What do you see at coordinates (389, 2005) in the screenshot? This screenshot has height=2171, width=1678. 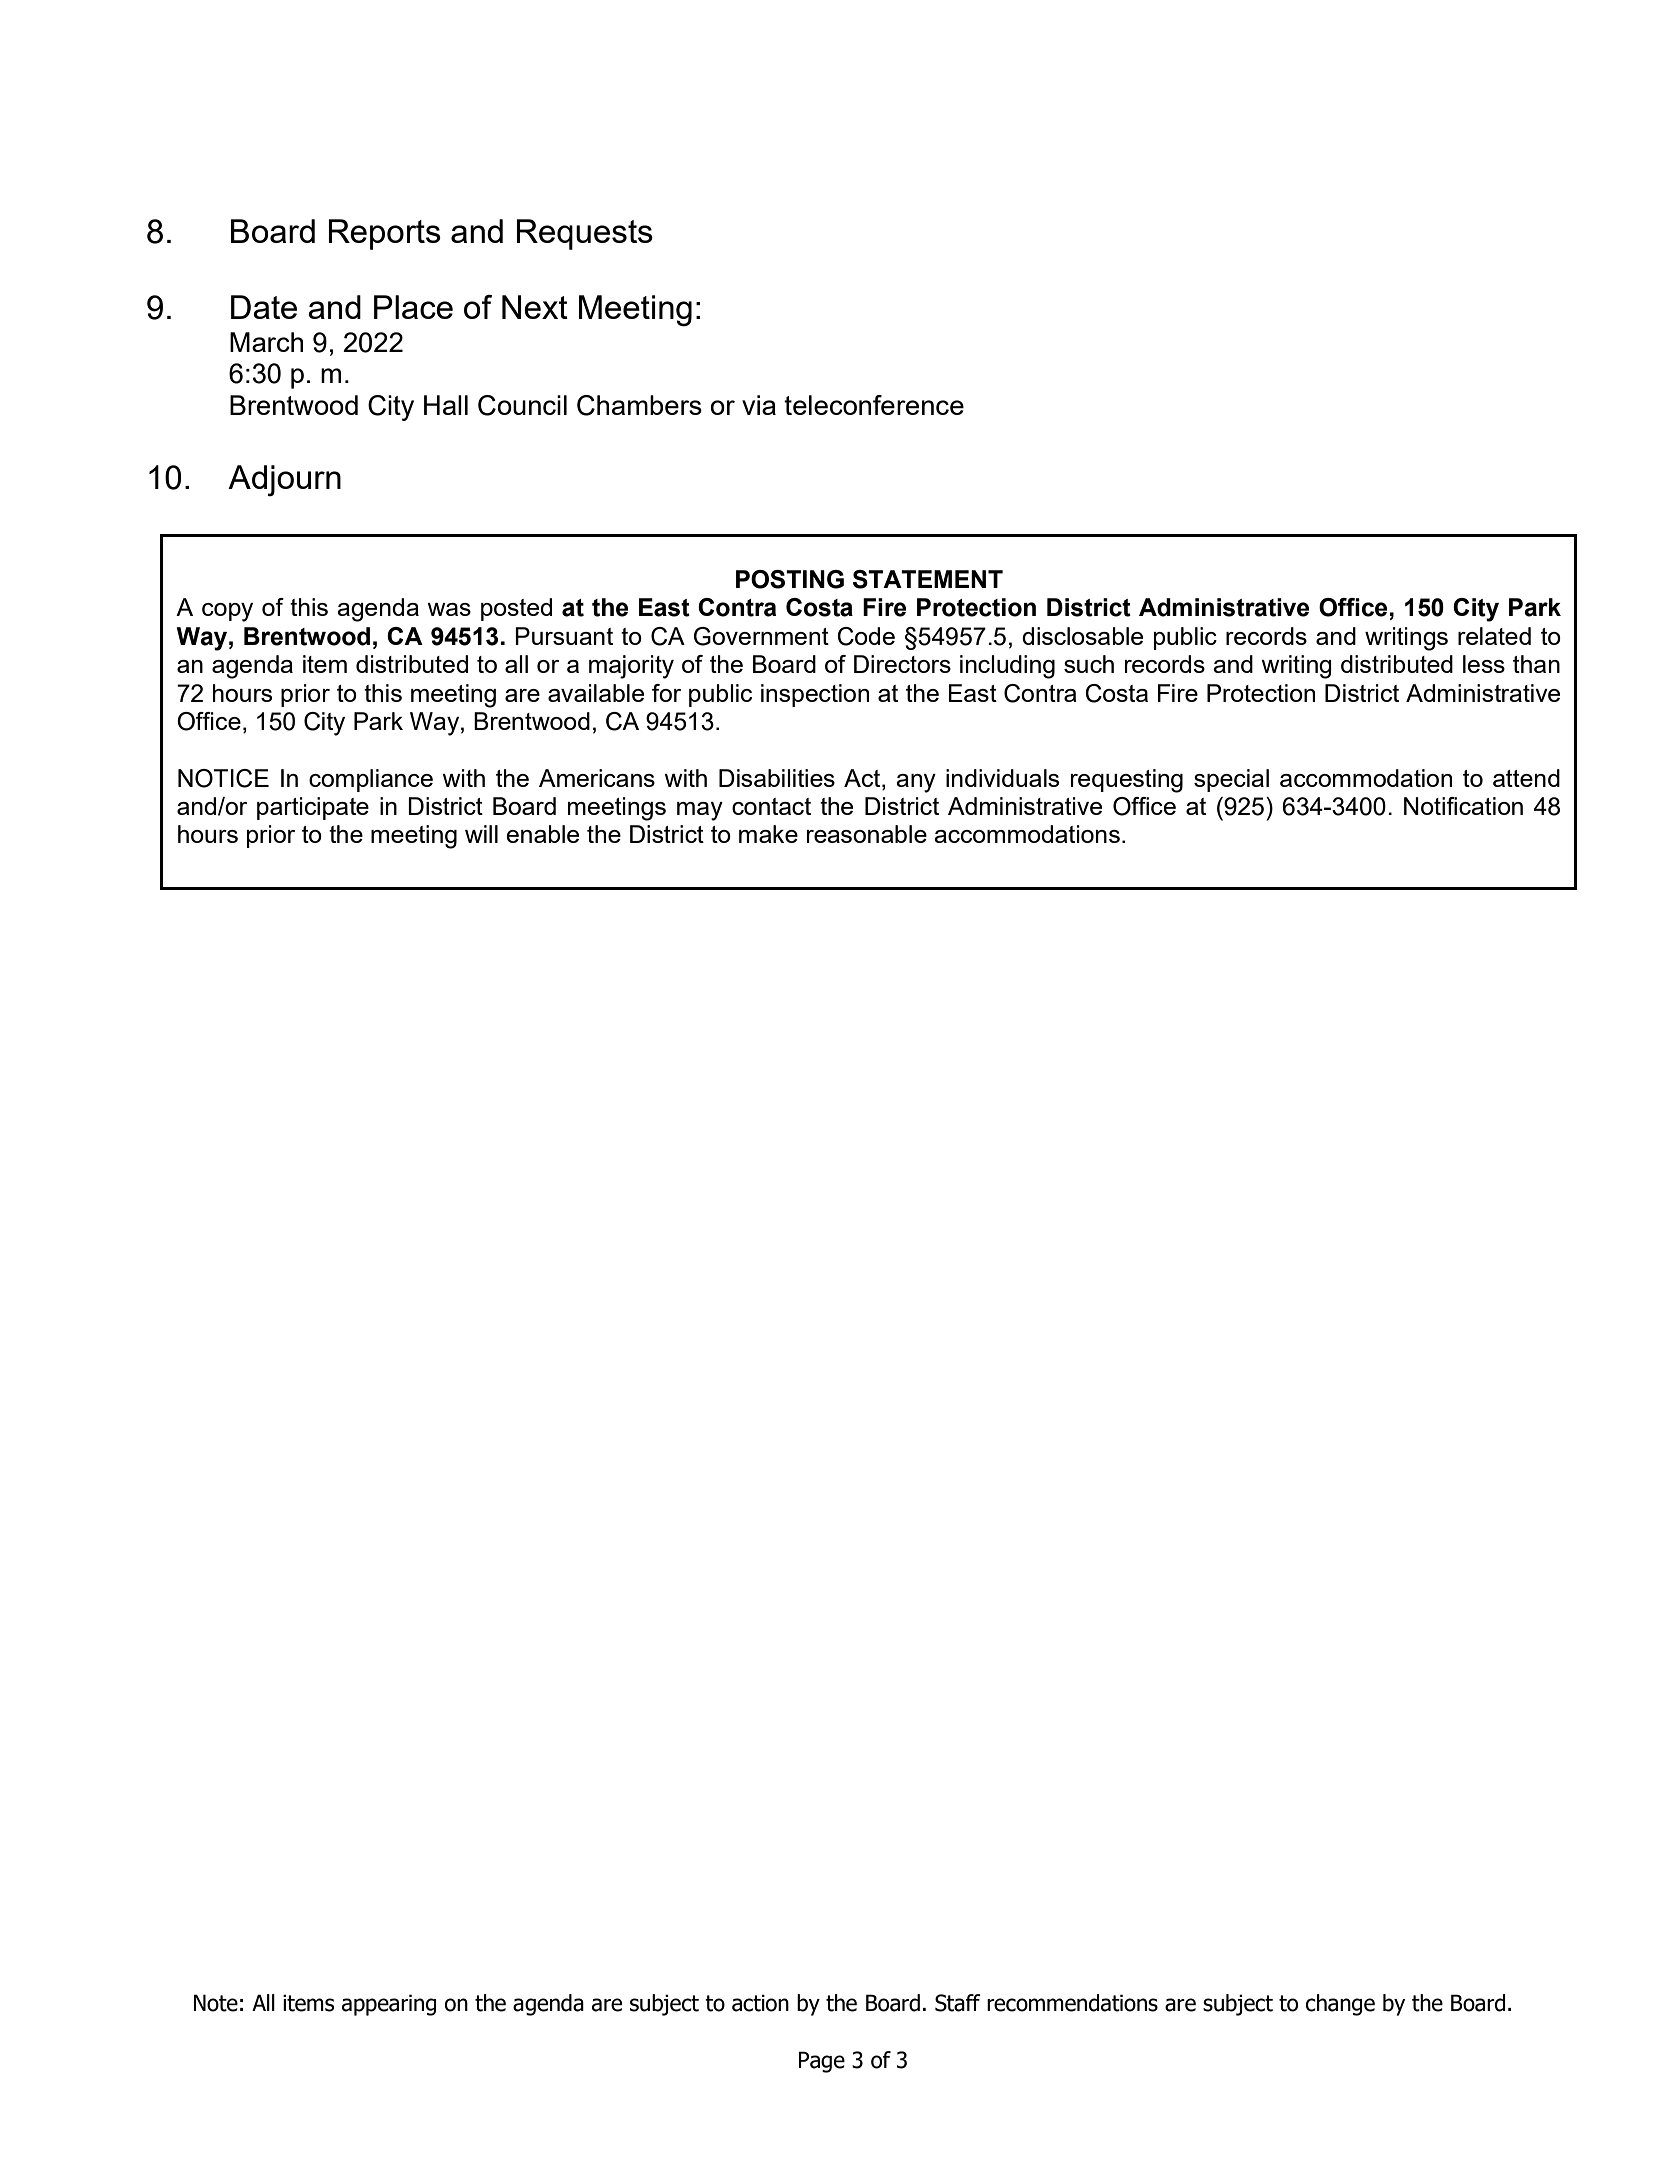 I see `appearing` at bounding box center [389, 2005].
